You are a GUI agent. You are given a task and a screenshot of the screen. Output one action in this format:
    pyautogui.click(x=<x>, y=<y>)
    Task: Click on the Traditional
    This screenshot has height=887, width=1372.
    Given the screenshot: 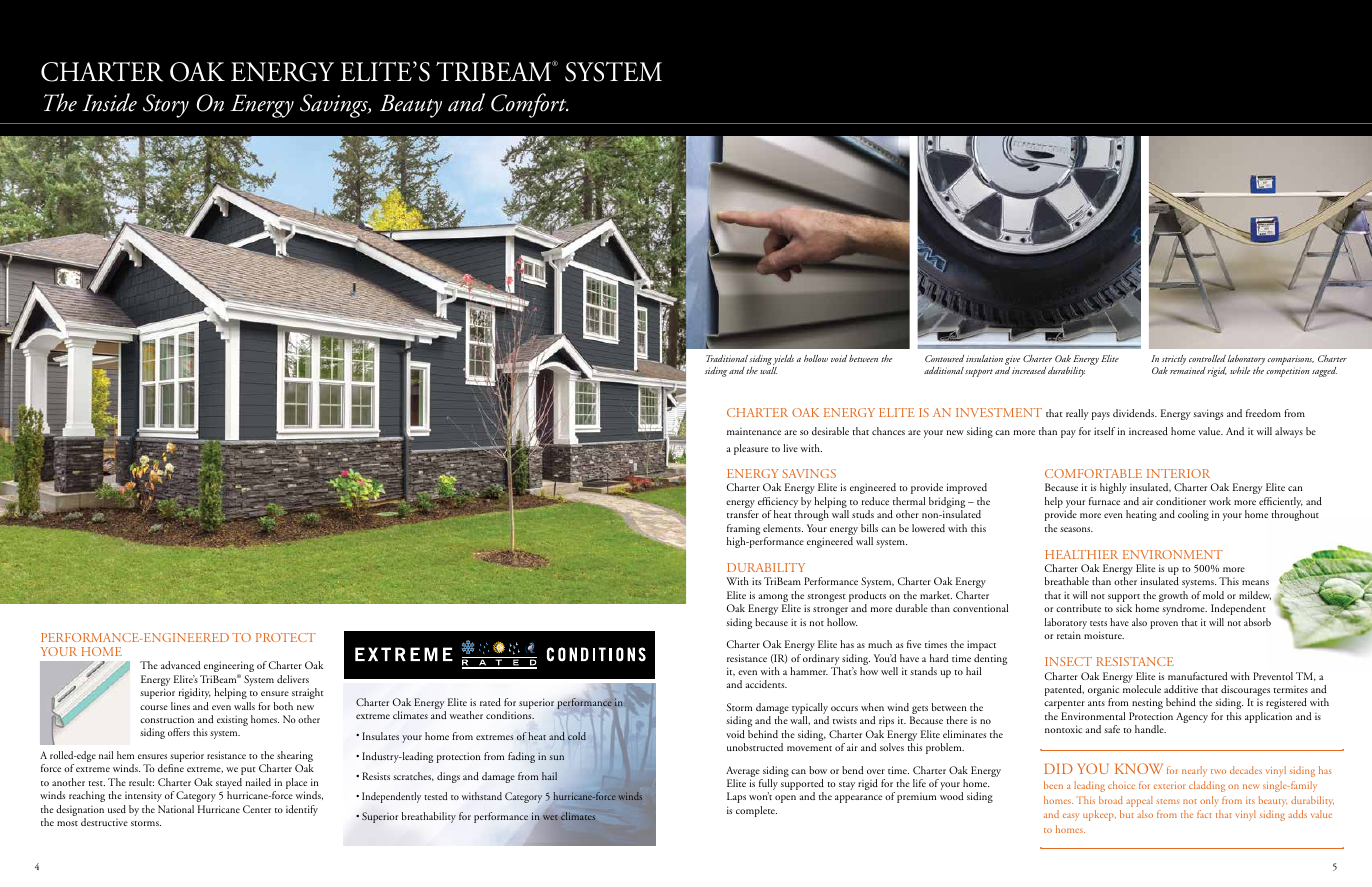 What is the action you would take?
    pyautogui.click(x=727, y=358)
